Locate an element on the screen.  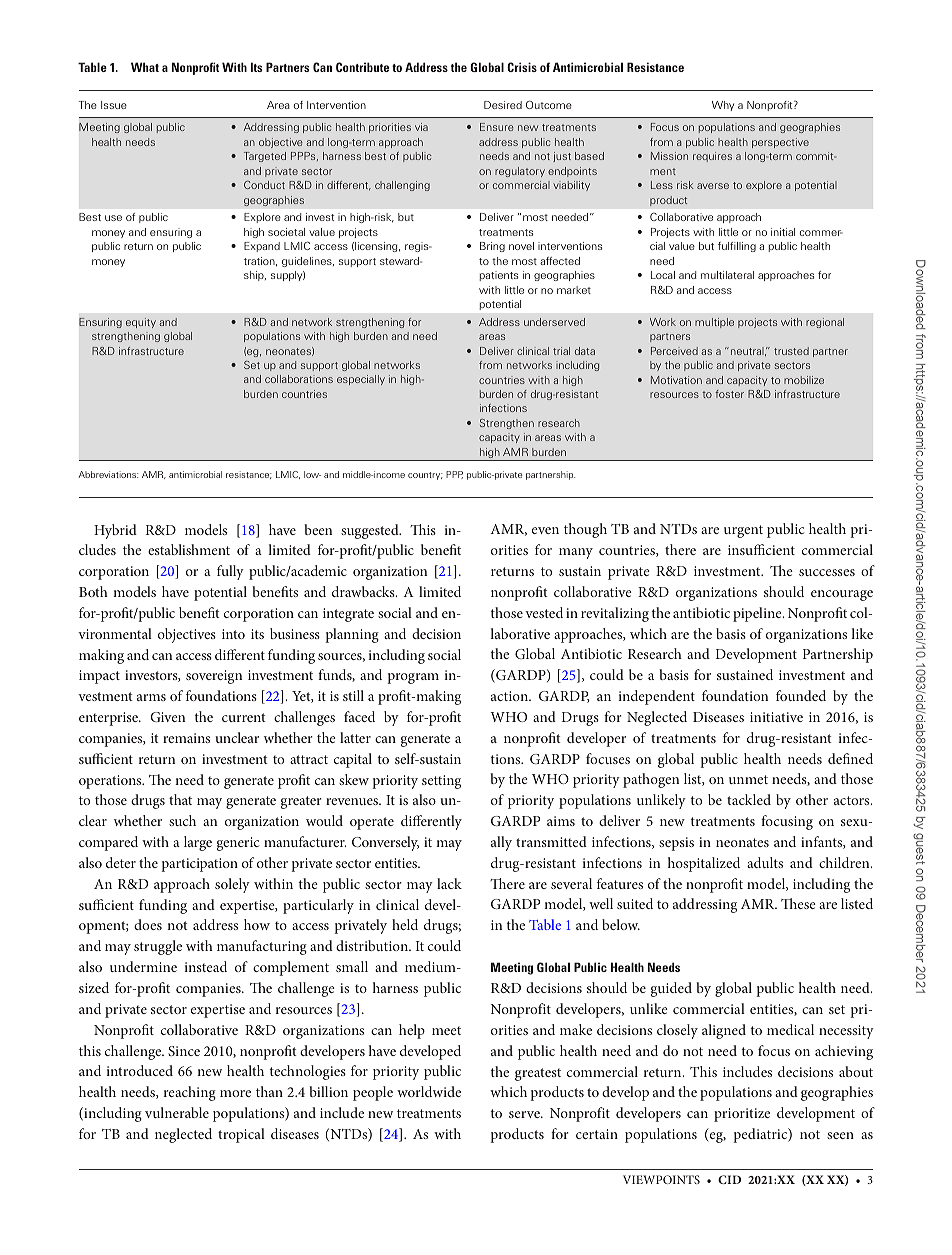
What is located at coordinates (145, 67).
